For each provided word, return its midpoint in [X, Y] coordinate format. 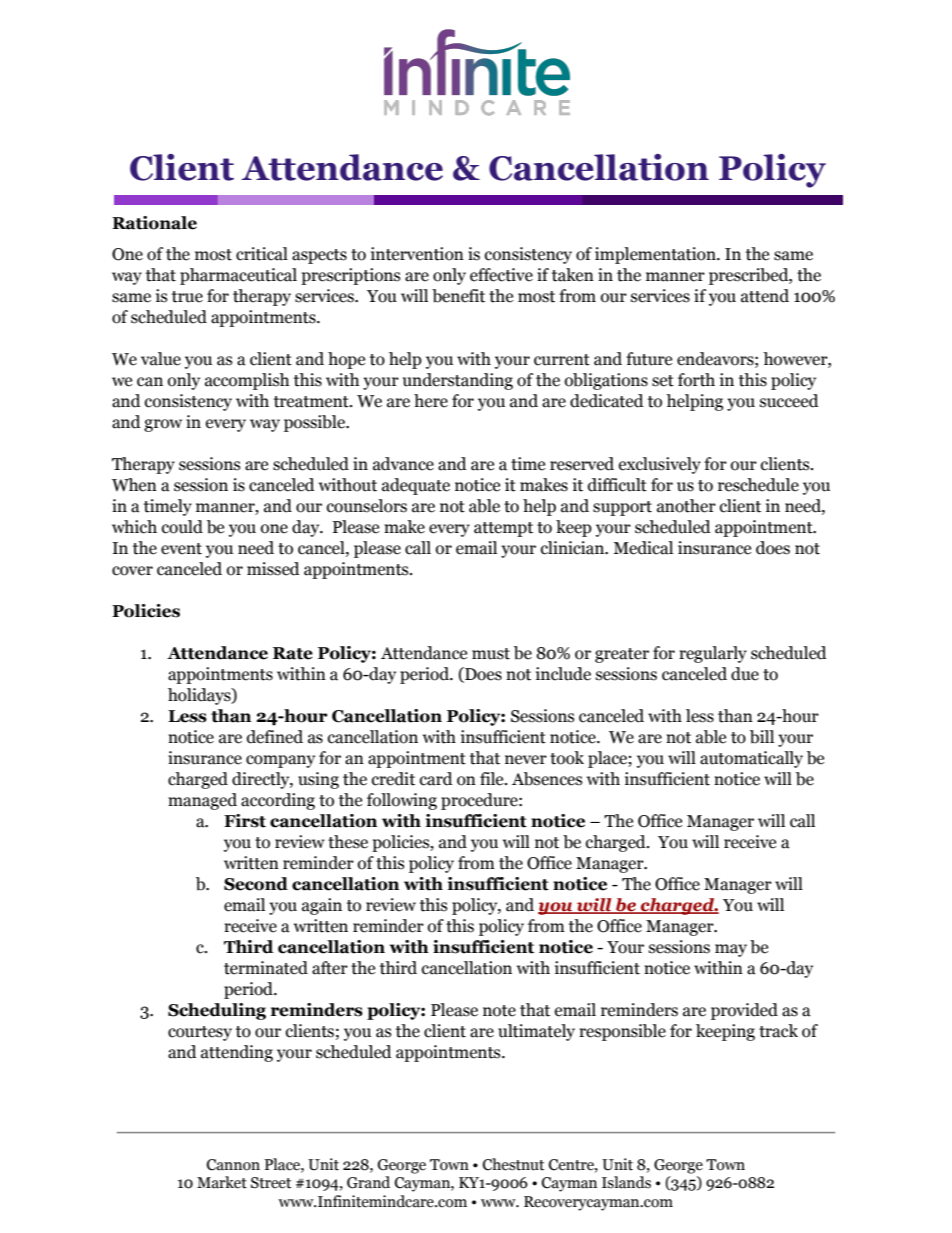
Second [256, 884]
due [745, 674]
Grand [368, 1182]
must [491, 654]
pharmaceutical [238, 276]
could [182, 527]
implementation [656, 255]
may [731, 950]
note [499, 1011]
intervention [417, 254]
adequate [416, 486]
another [686, 506]
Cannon [233, 1165]
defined [275, 737]
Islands [626, 1182]
